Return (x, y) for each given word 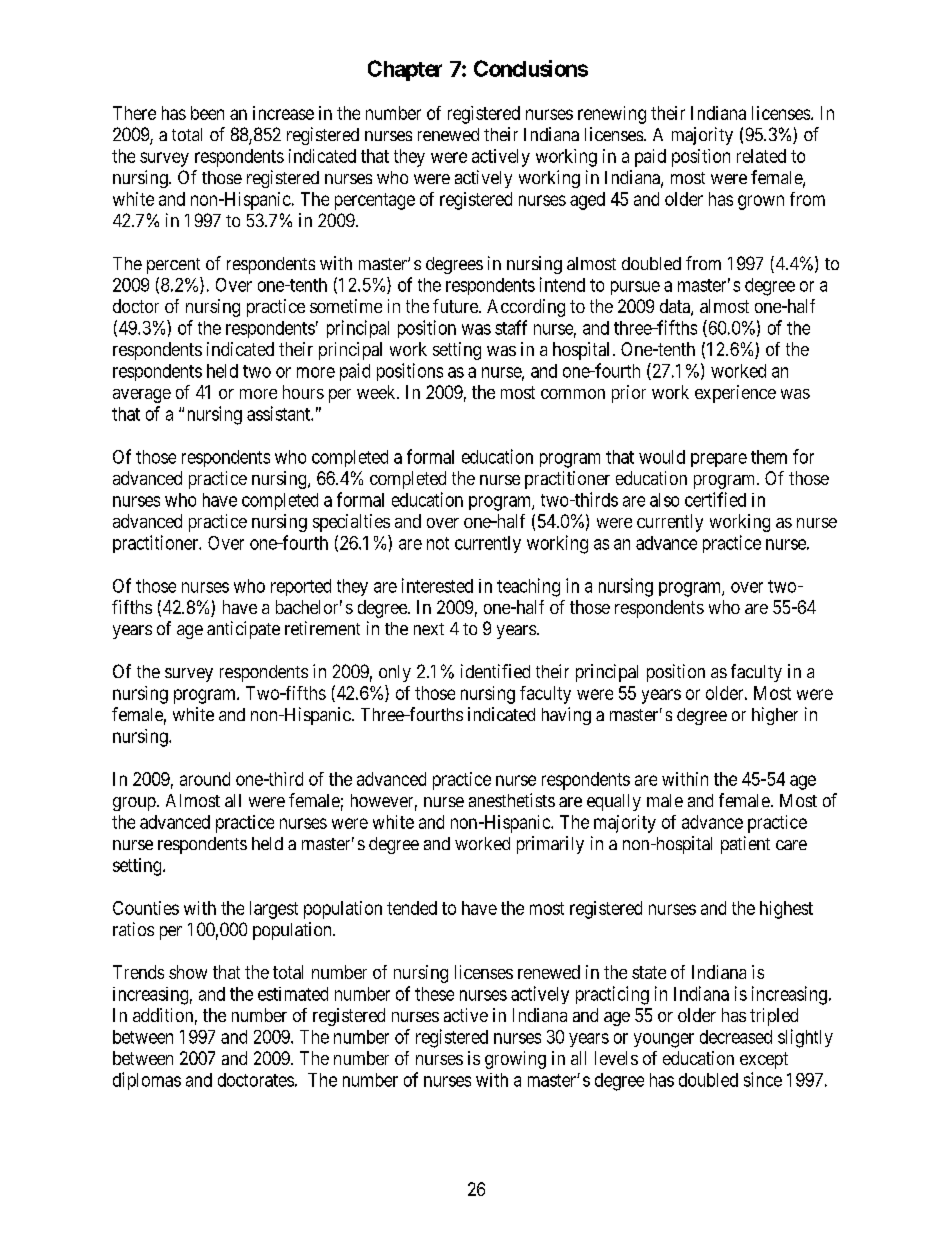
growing (515, 1060)
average (142, 396)
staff (511, 327)
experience (735, 394)
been (207, 113)
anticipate (243, 630)
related (761, 156)
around (205, 779)
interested (437, 585)
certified (715, 499)
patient (745, 845)
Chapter (405, 70)
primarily (550, 845)
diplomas (147, 1081)
